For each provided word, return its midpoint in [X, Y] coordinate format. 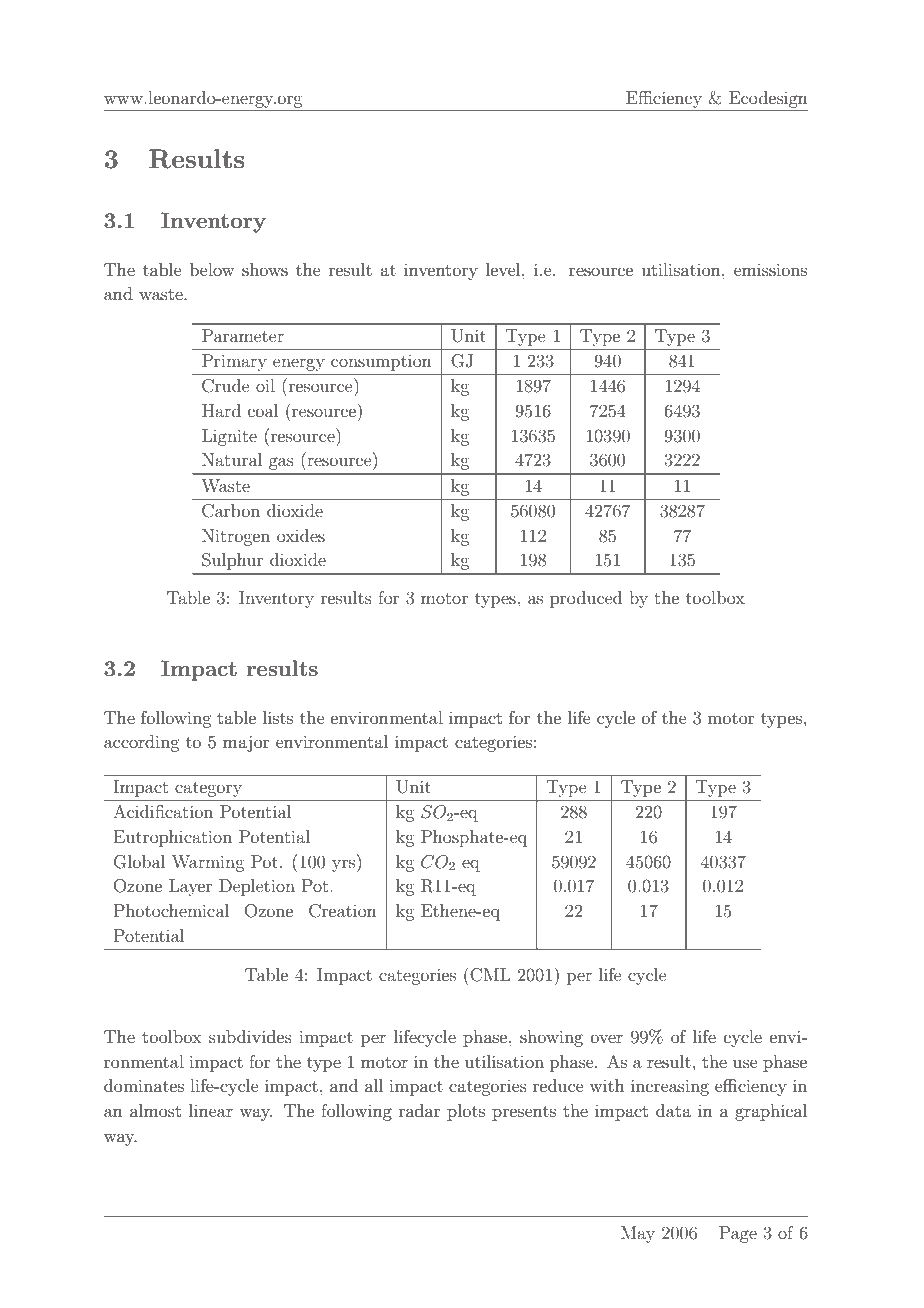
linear [211, 1110]
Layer [190, 887]
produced [586, 599]
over [607, 1038]
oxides [301, 535]
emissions [770, 269]
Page [738, 1234]
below [212, 269]
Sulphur [232, 561]
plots [466, 1112]
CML [489, 974]
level [504, 269]
